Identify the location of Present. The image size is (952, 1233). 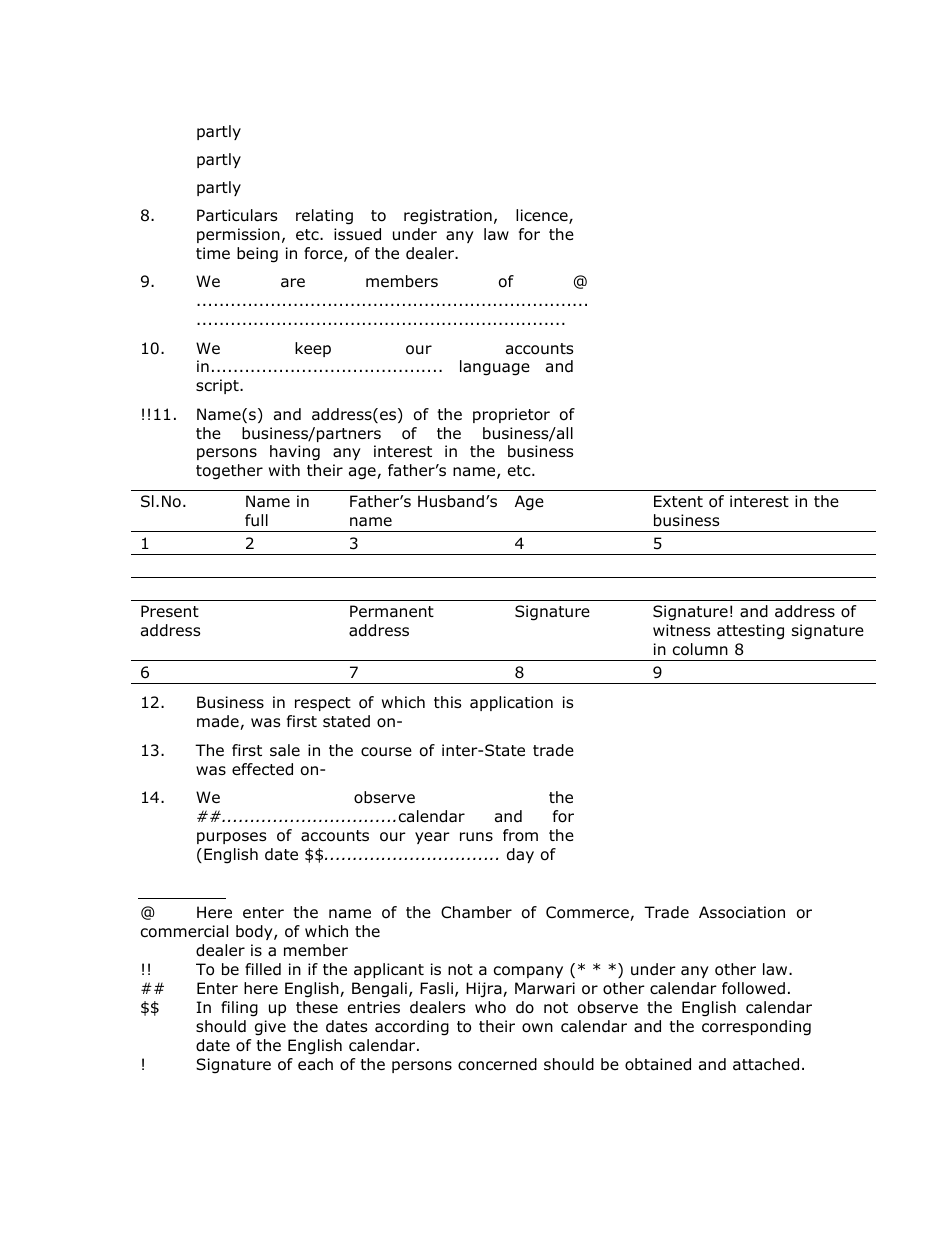
(170, 611).
